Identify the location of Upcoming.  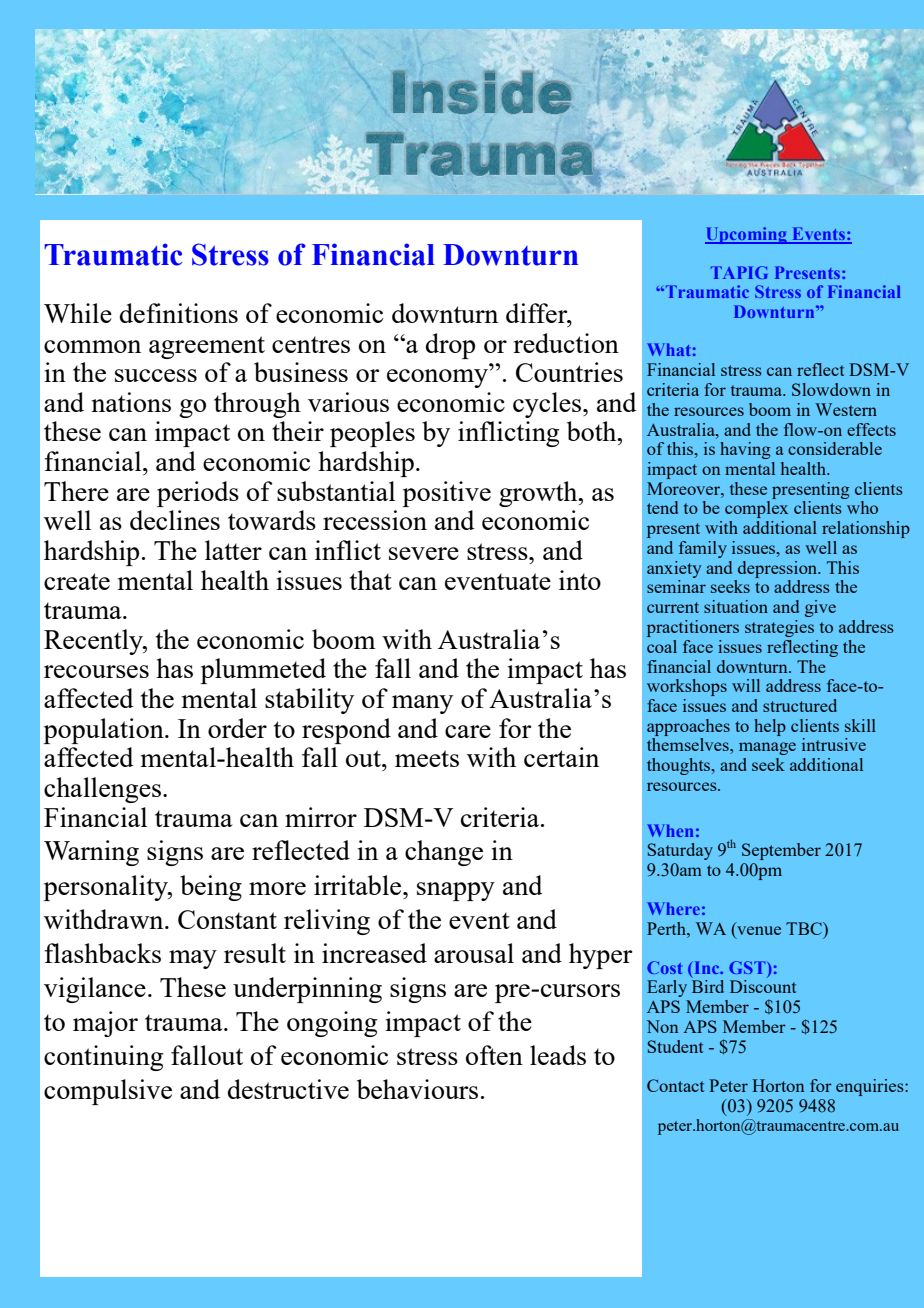
(747, 235).
